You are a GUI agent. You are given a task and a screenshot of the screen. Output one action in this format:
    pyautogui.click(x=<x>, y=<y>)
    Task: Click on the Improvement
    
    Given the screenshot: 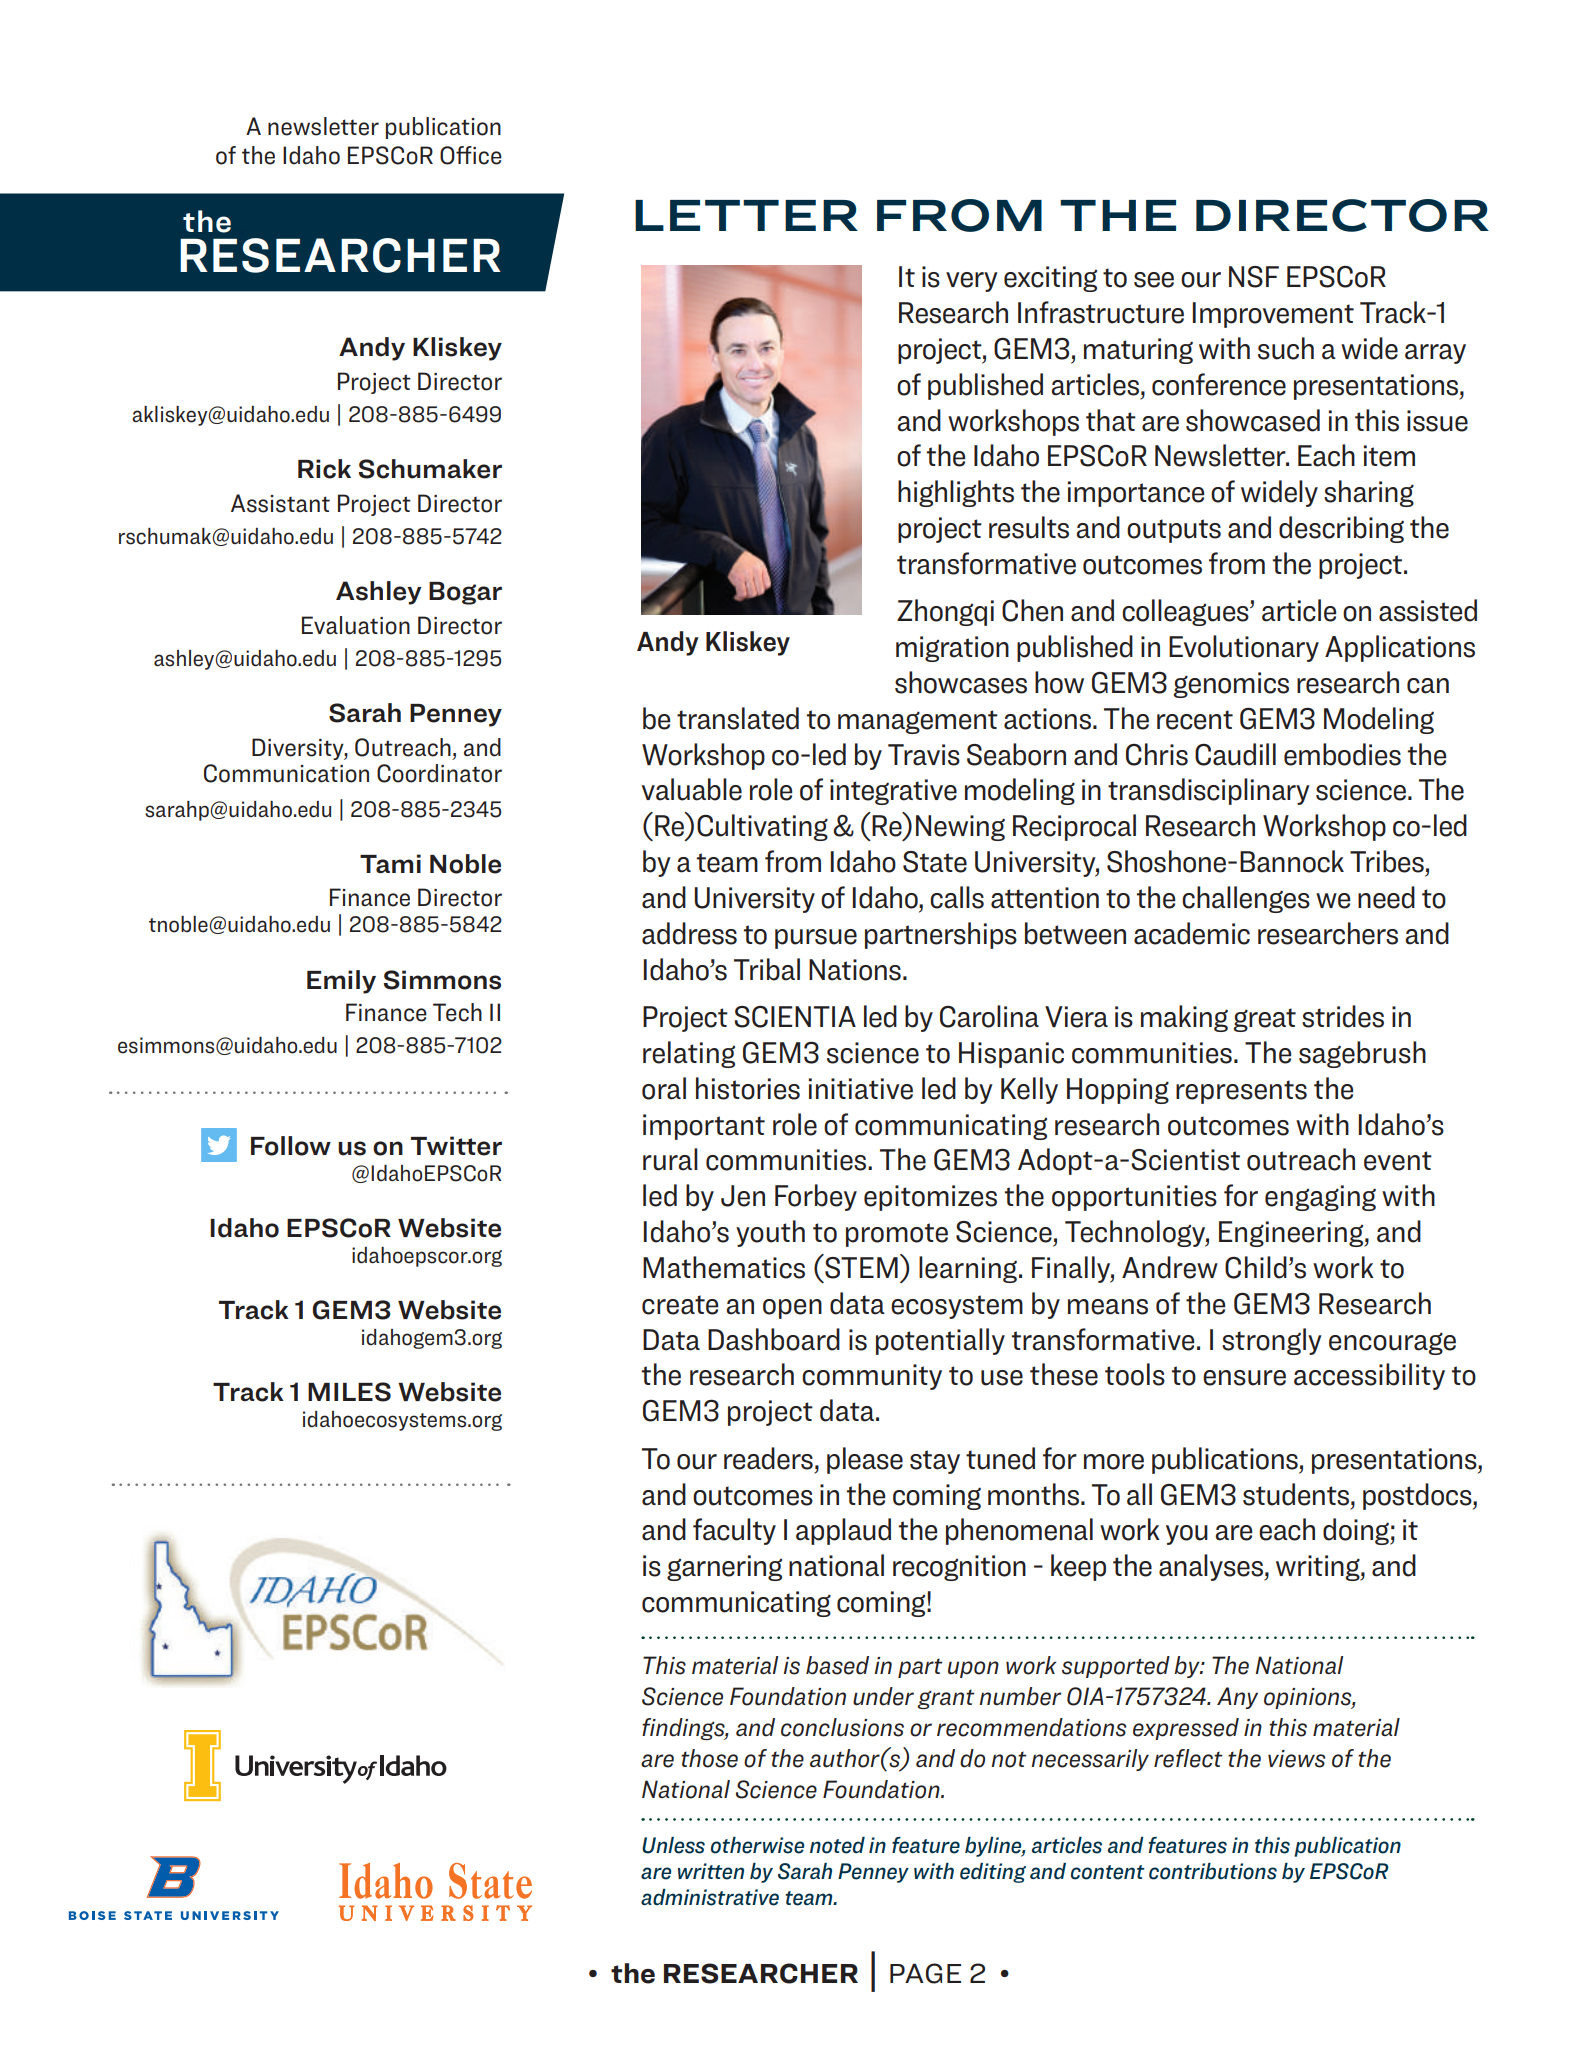 What is the action you would take?
    pyautogui.click(x=1273, y=315)
